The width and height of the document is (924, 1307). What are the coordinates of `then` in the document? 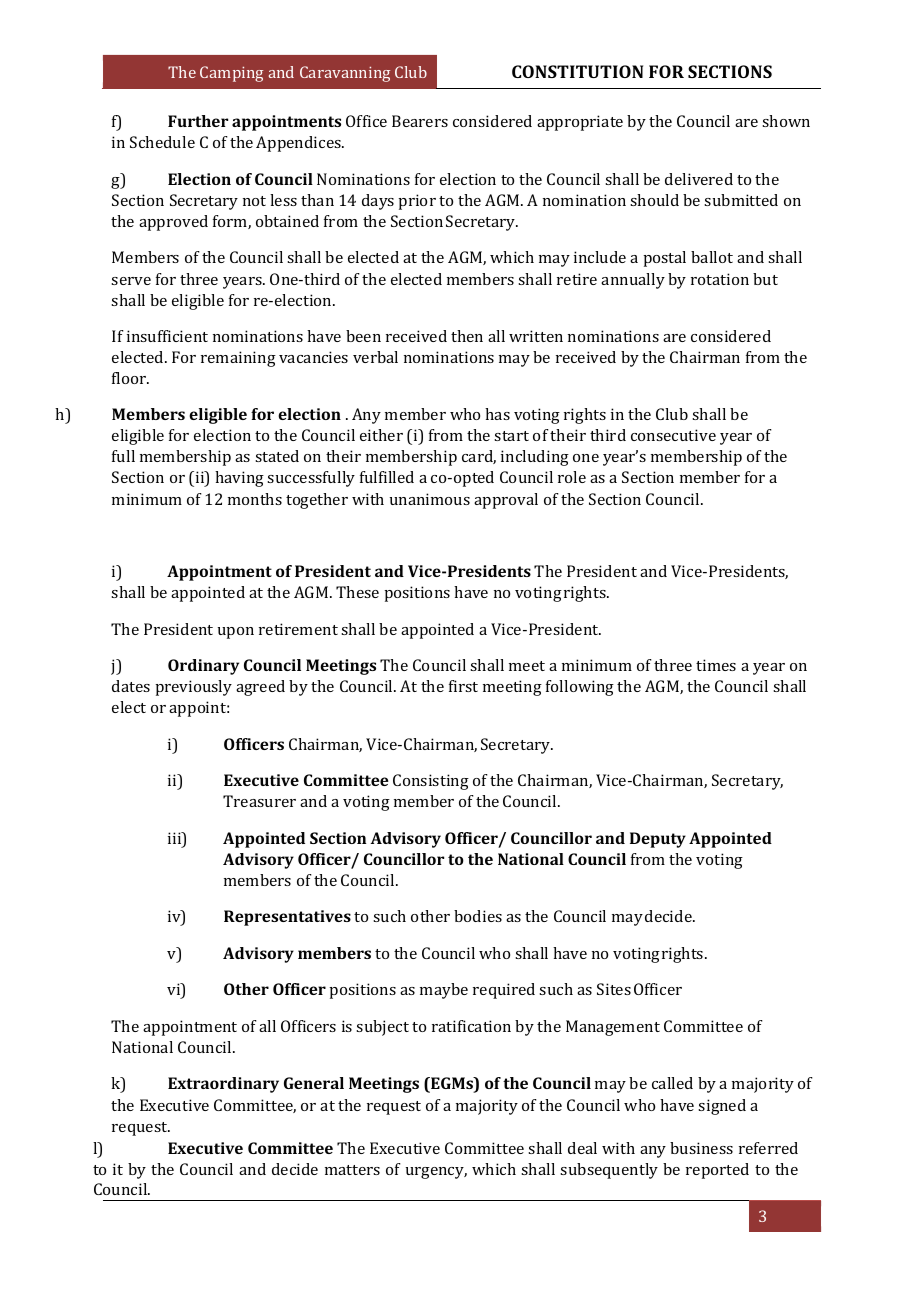 It's located at (467, 336).
